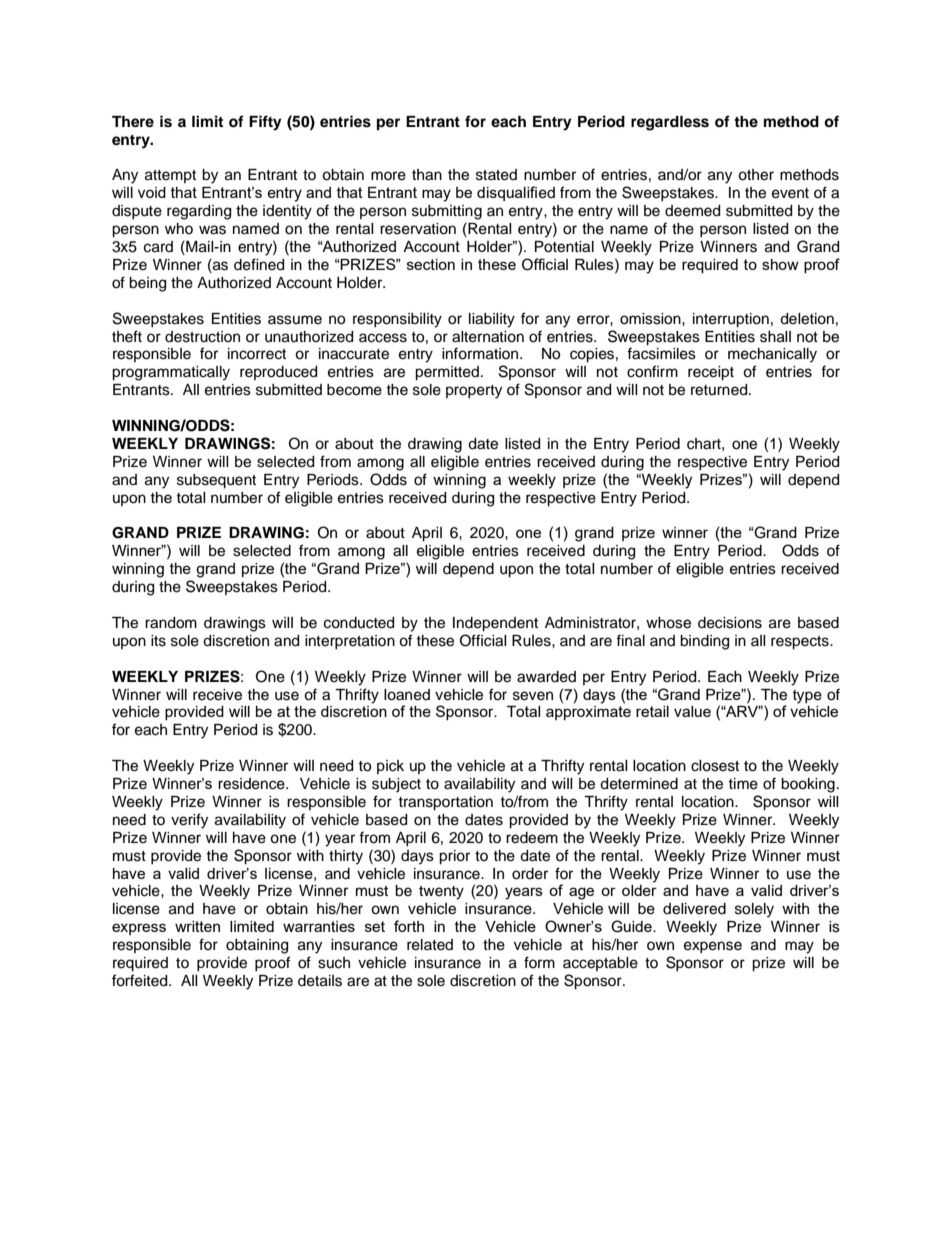 Image resolution: width=952 pixels, height=1233 pixels. Describe the element at coordinates (546, 677) in the screenshot. I see `awarded` at that location.
